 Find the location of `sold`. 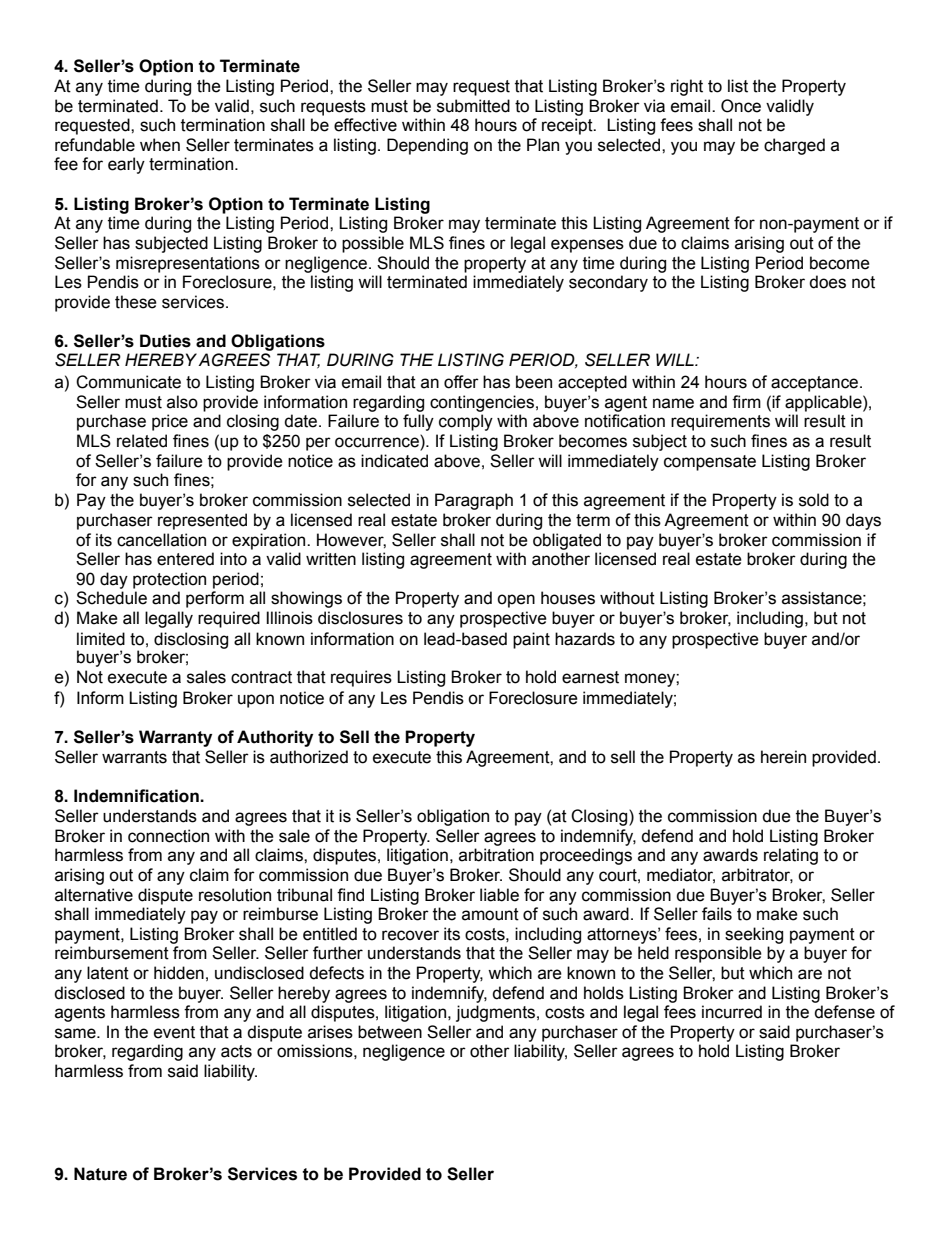

sold is located at coordinates (814, 500).
